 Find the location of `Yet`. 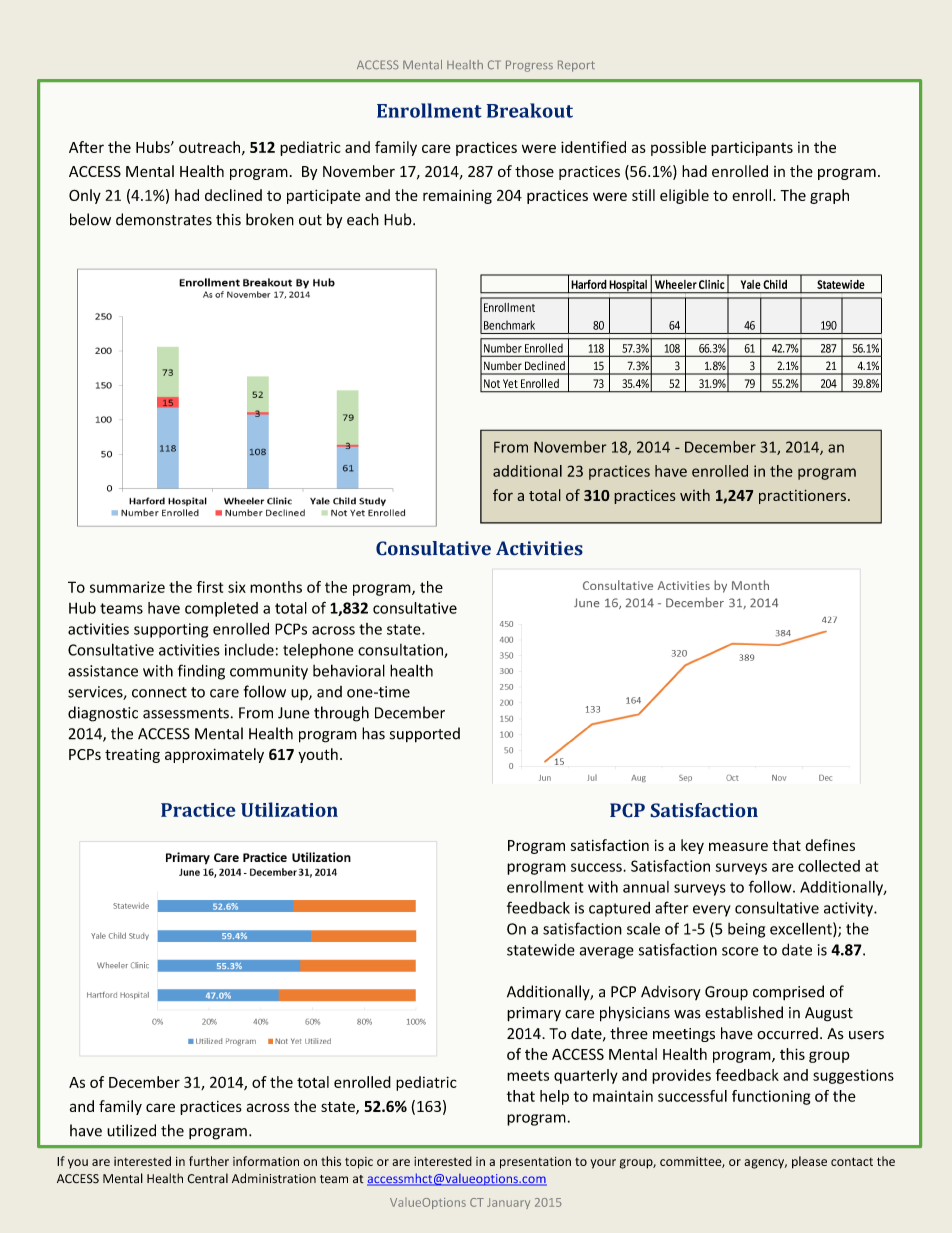

Yet is located at coordinates (510, 383).
